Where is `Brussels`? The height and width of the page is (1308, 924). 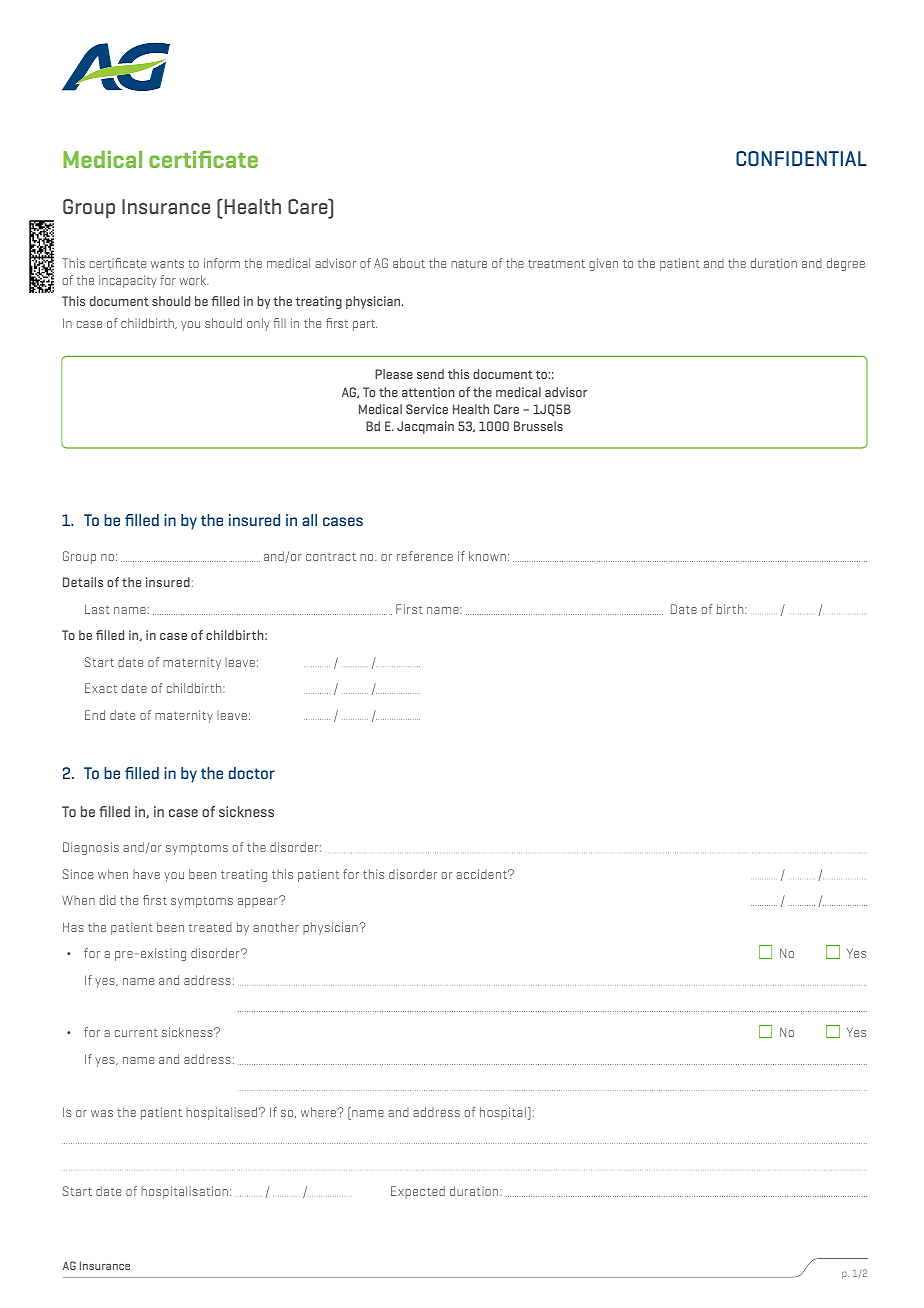
Brussels is located at coordinates (538, 426).
